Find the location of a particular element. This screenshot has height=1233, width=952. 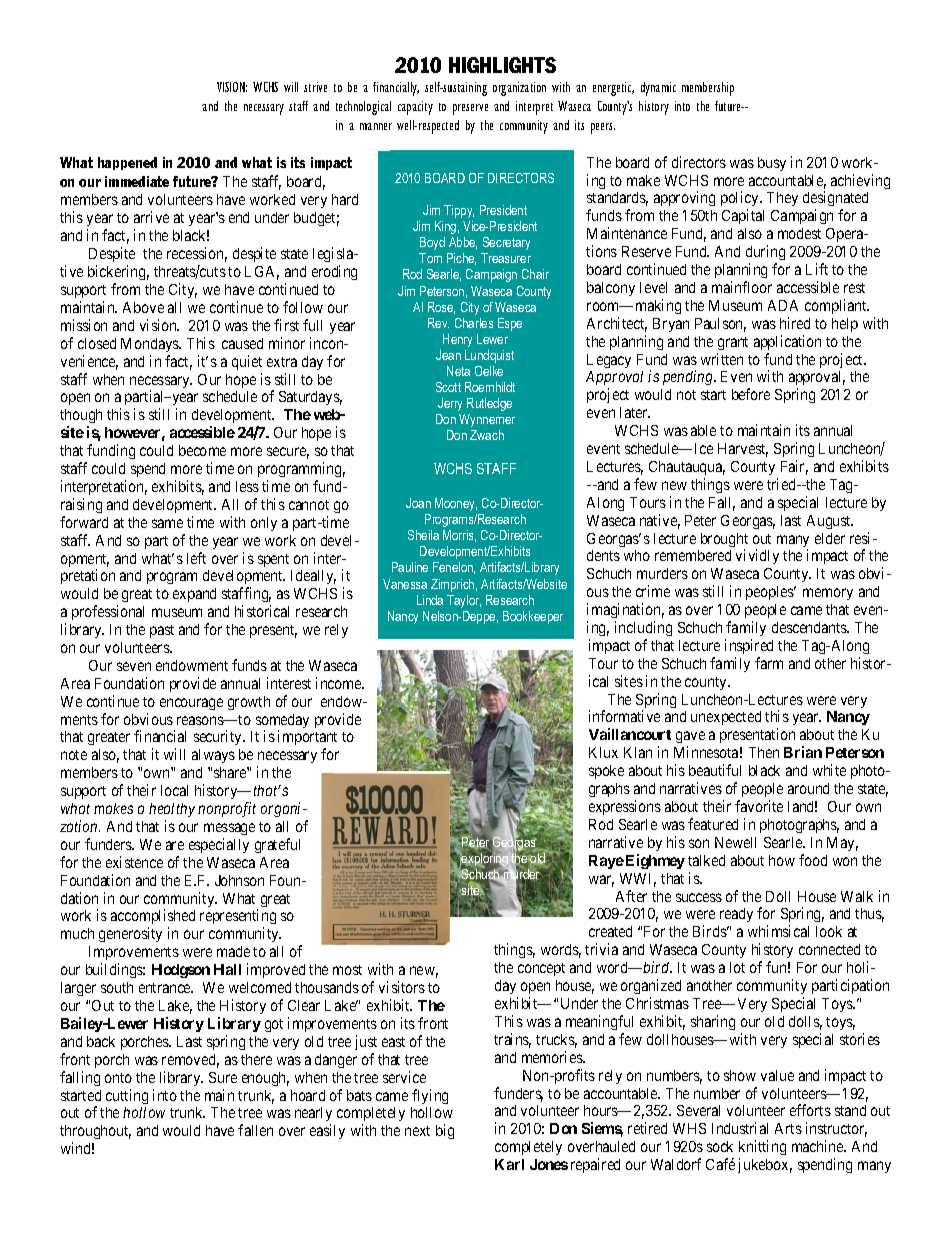

big is located at coordinates (445, 1131).
